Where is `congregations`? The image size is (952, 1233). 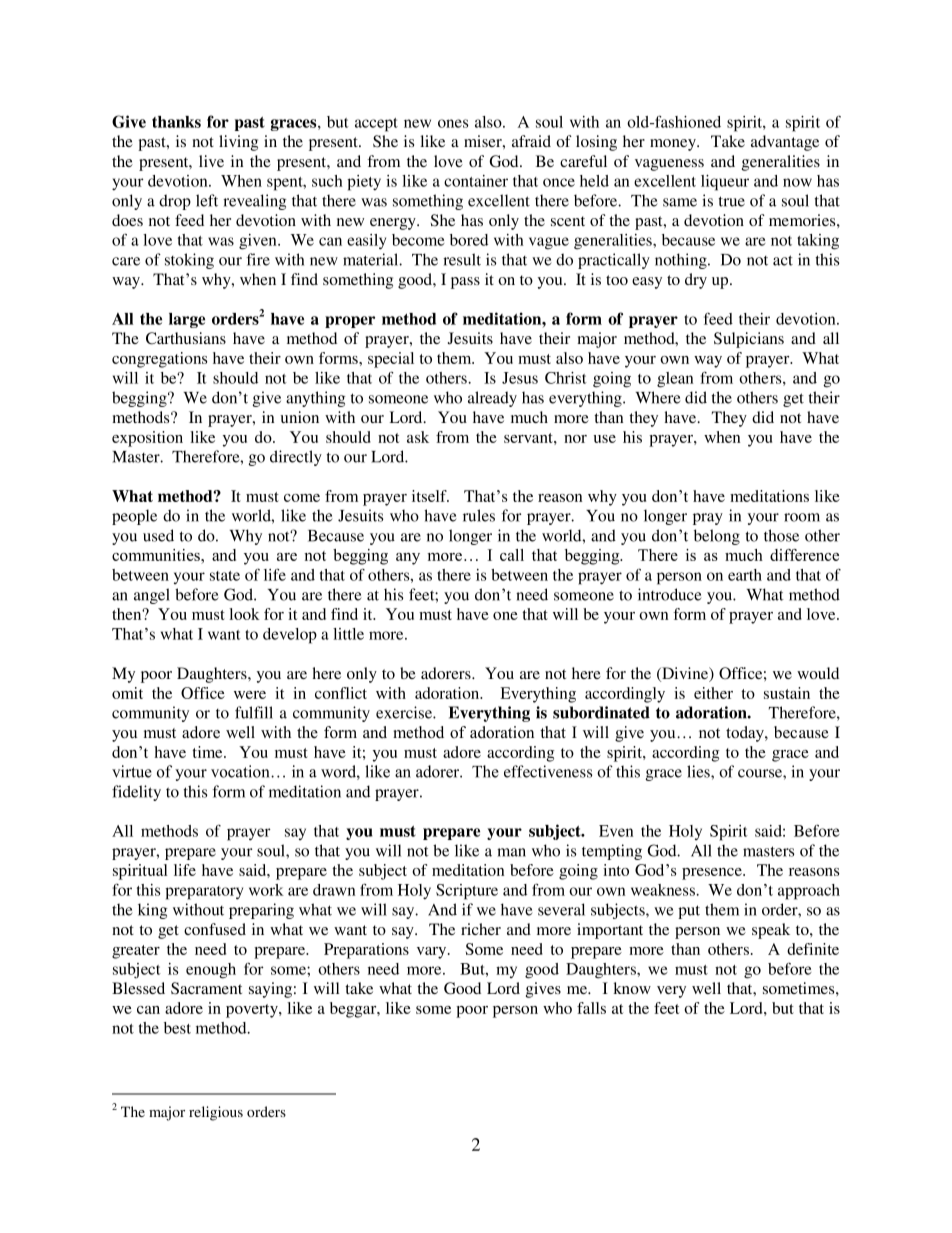 congregations is located at coordinates (159, 360).
